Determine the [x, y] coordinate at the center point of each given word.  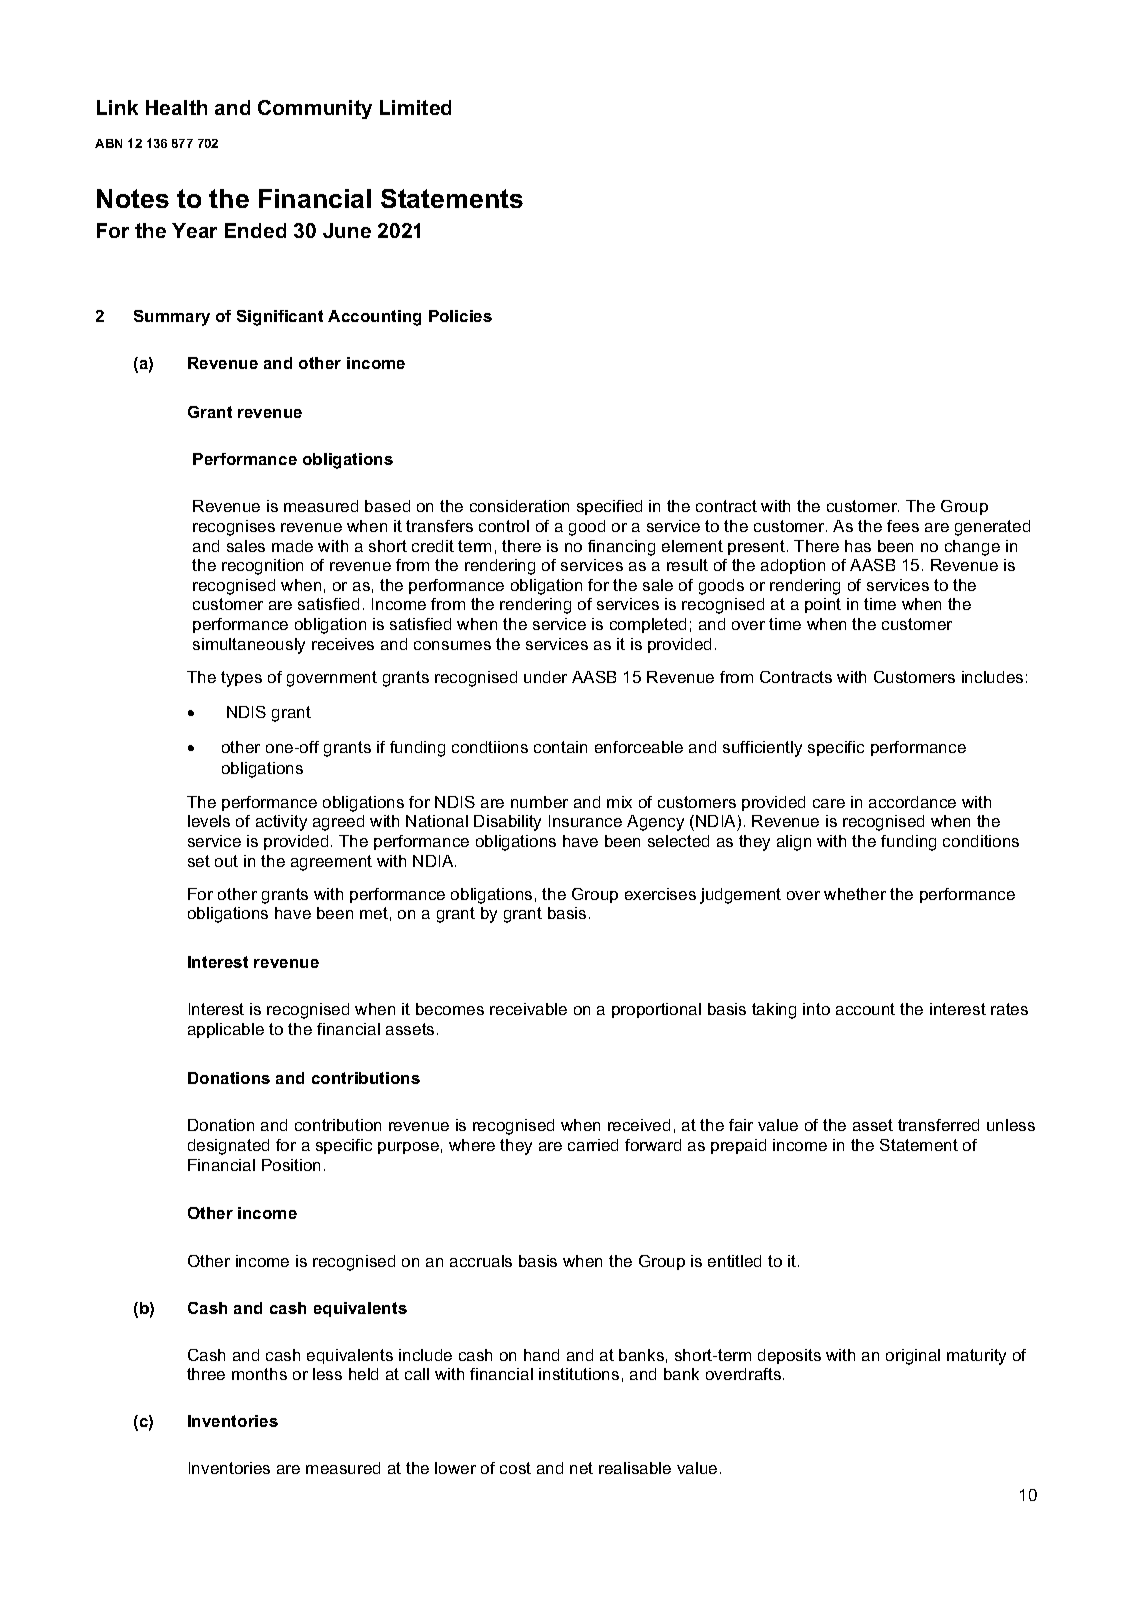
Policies [460, 316]
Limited [415, 107]
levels [209, 821]
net [581, 1468]
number [539, 802]
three [206, 1374]
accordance [912, 802]
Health [176, 107]
